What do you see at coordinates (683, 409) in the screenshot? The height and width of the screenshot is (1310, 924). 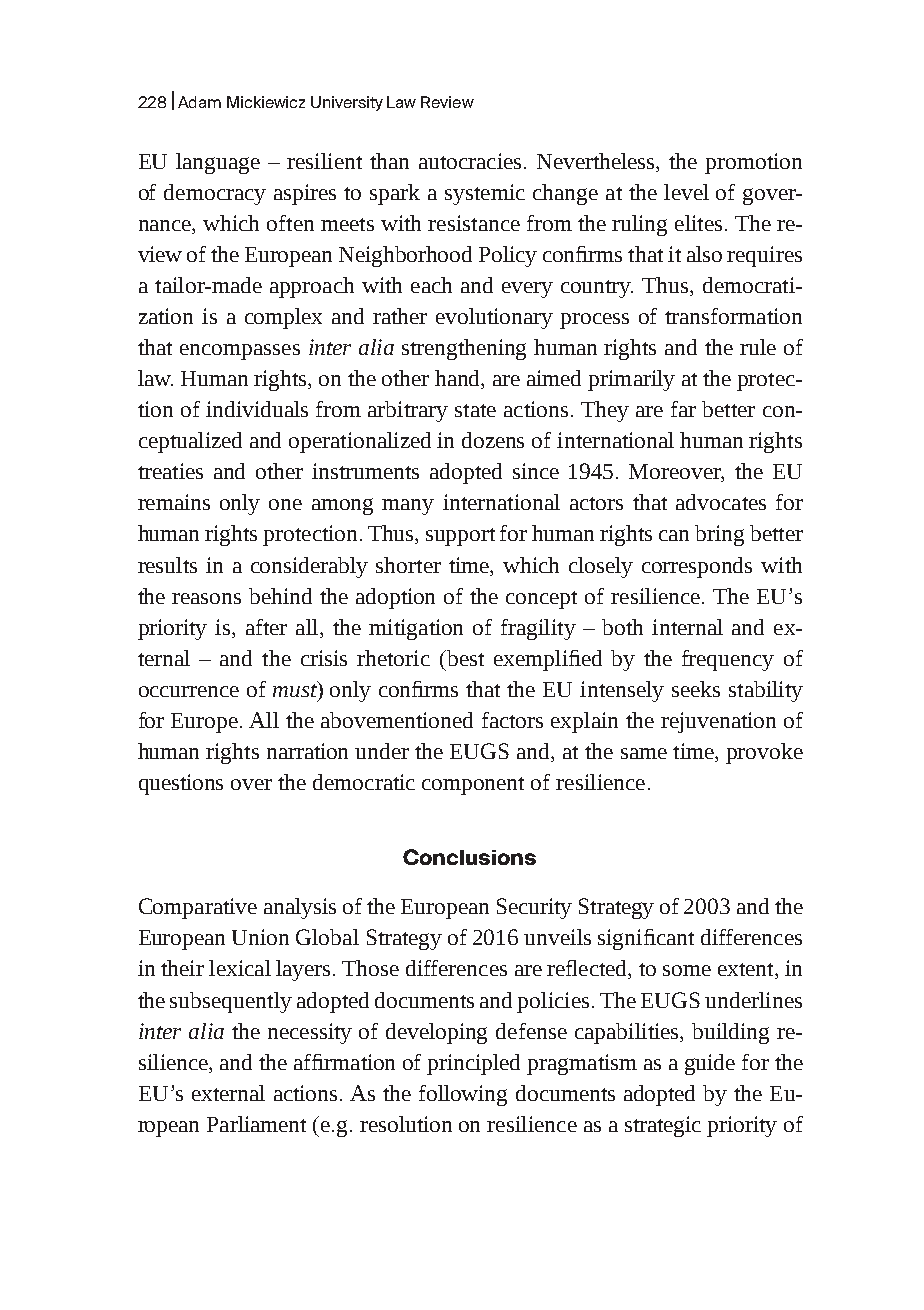 I see `far` at bounding box center [683, 409].
